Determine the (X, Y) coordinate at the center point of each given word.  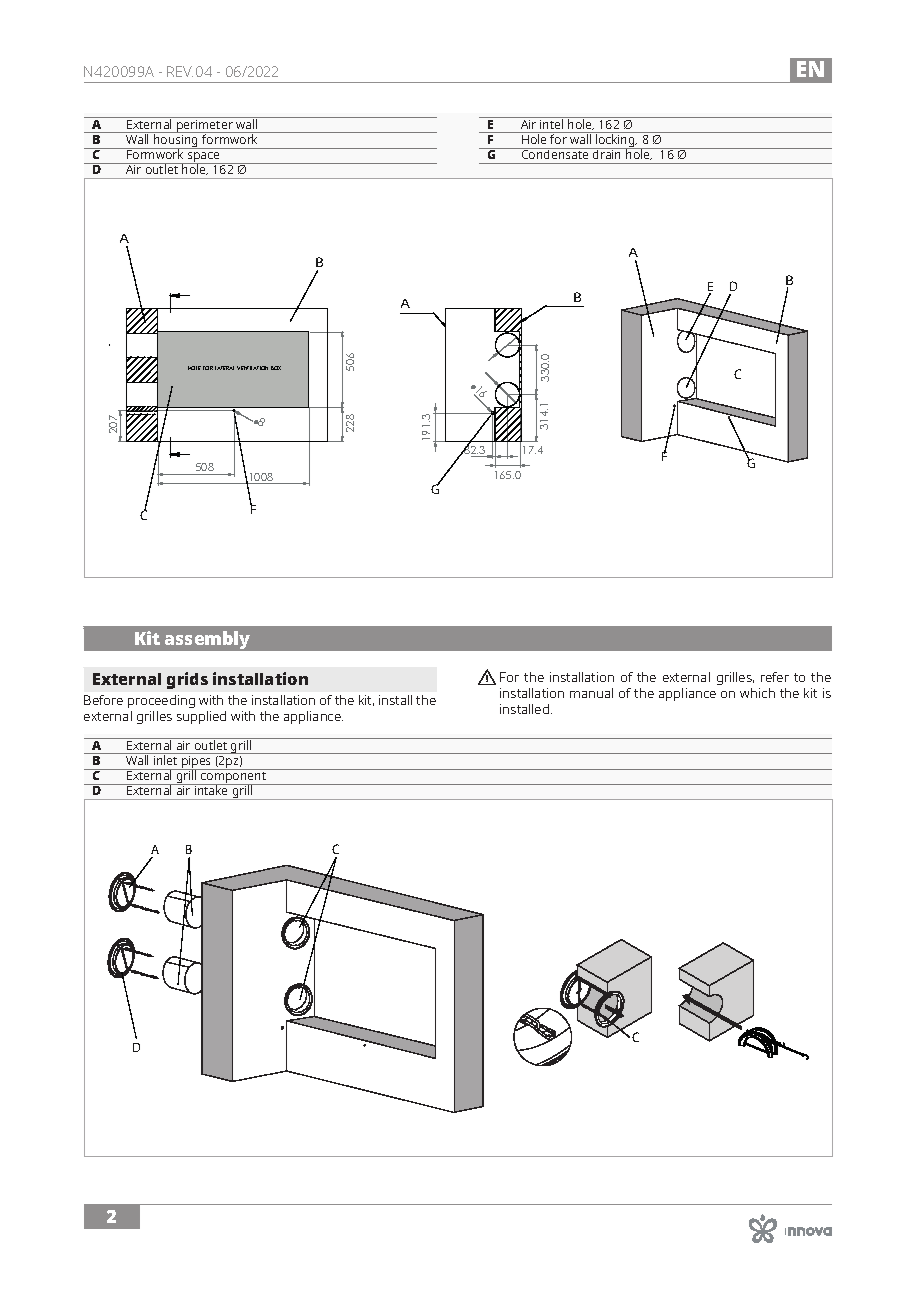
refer (775, 677)
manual (591, 693)
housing (176, 141)
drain (607, 153)
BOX (276, 368)
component (234, 777)
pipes (197, 762)
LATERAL (224, 368)
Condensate (555, 153)
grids (187, 680)
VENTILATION (252, 368)
